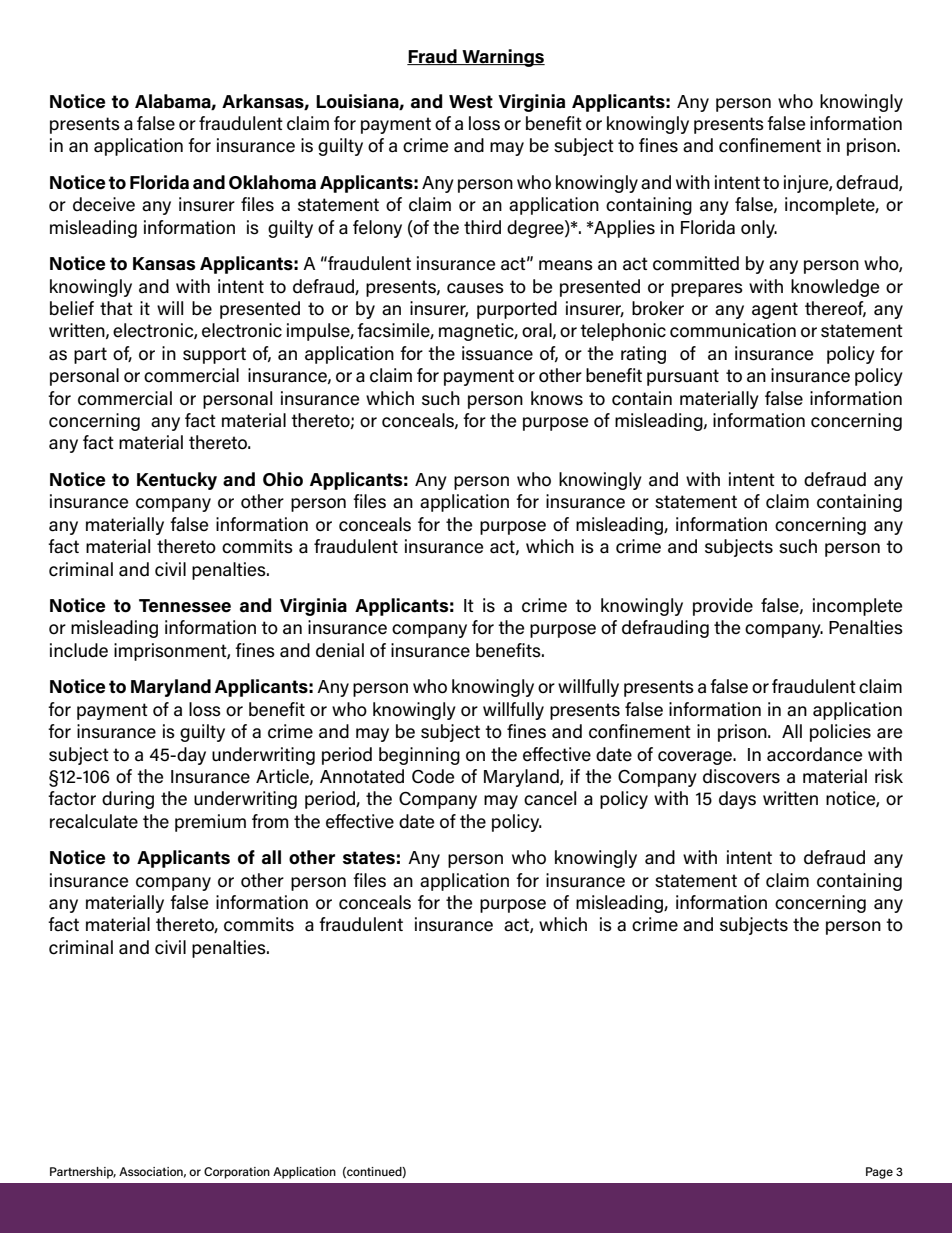 This screenshot has width=952, height=1233. I want to click on only, so click(759, 229).
